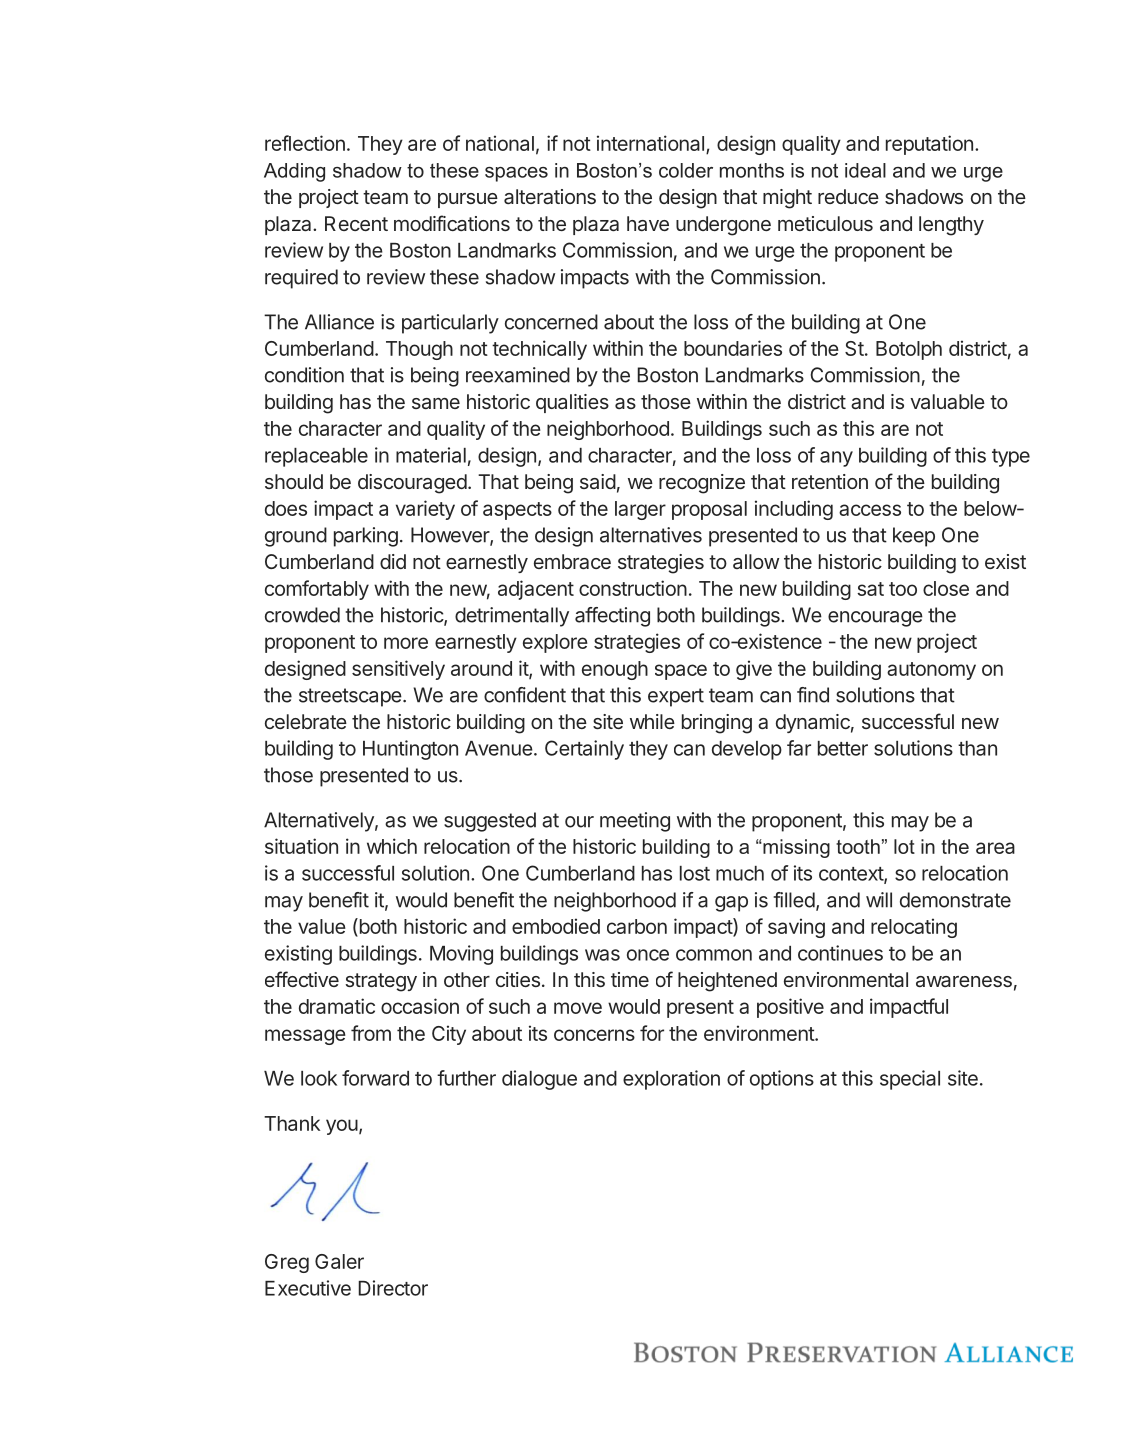  What do you see at coordinates (356, 223) in the screenshot?
I see `Recent` at bounding box center [356, 223].
